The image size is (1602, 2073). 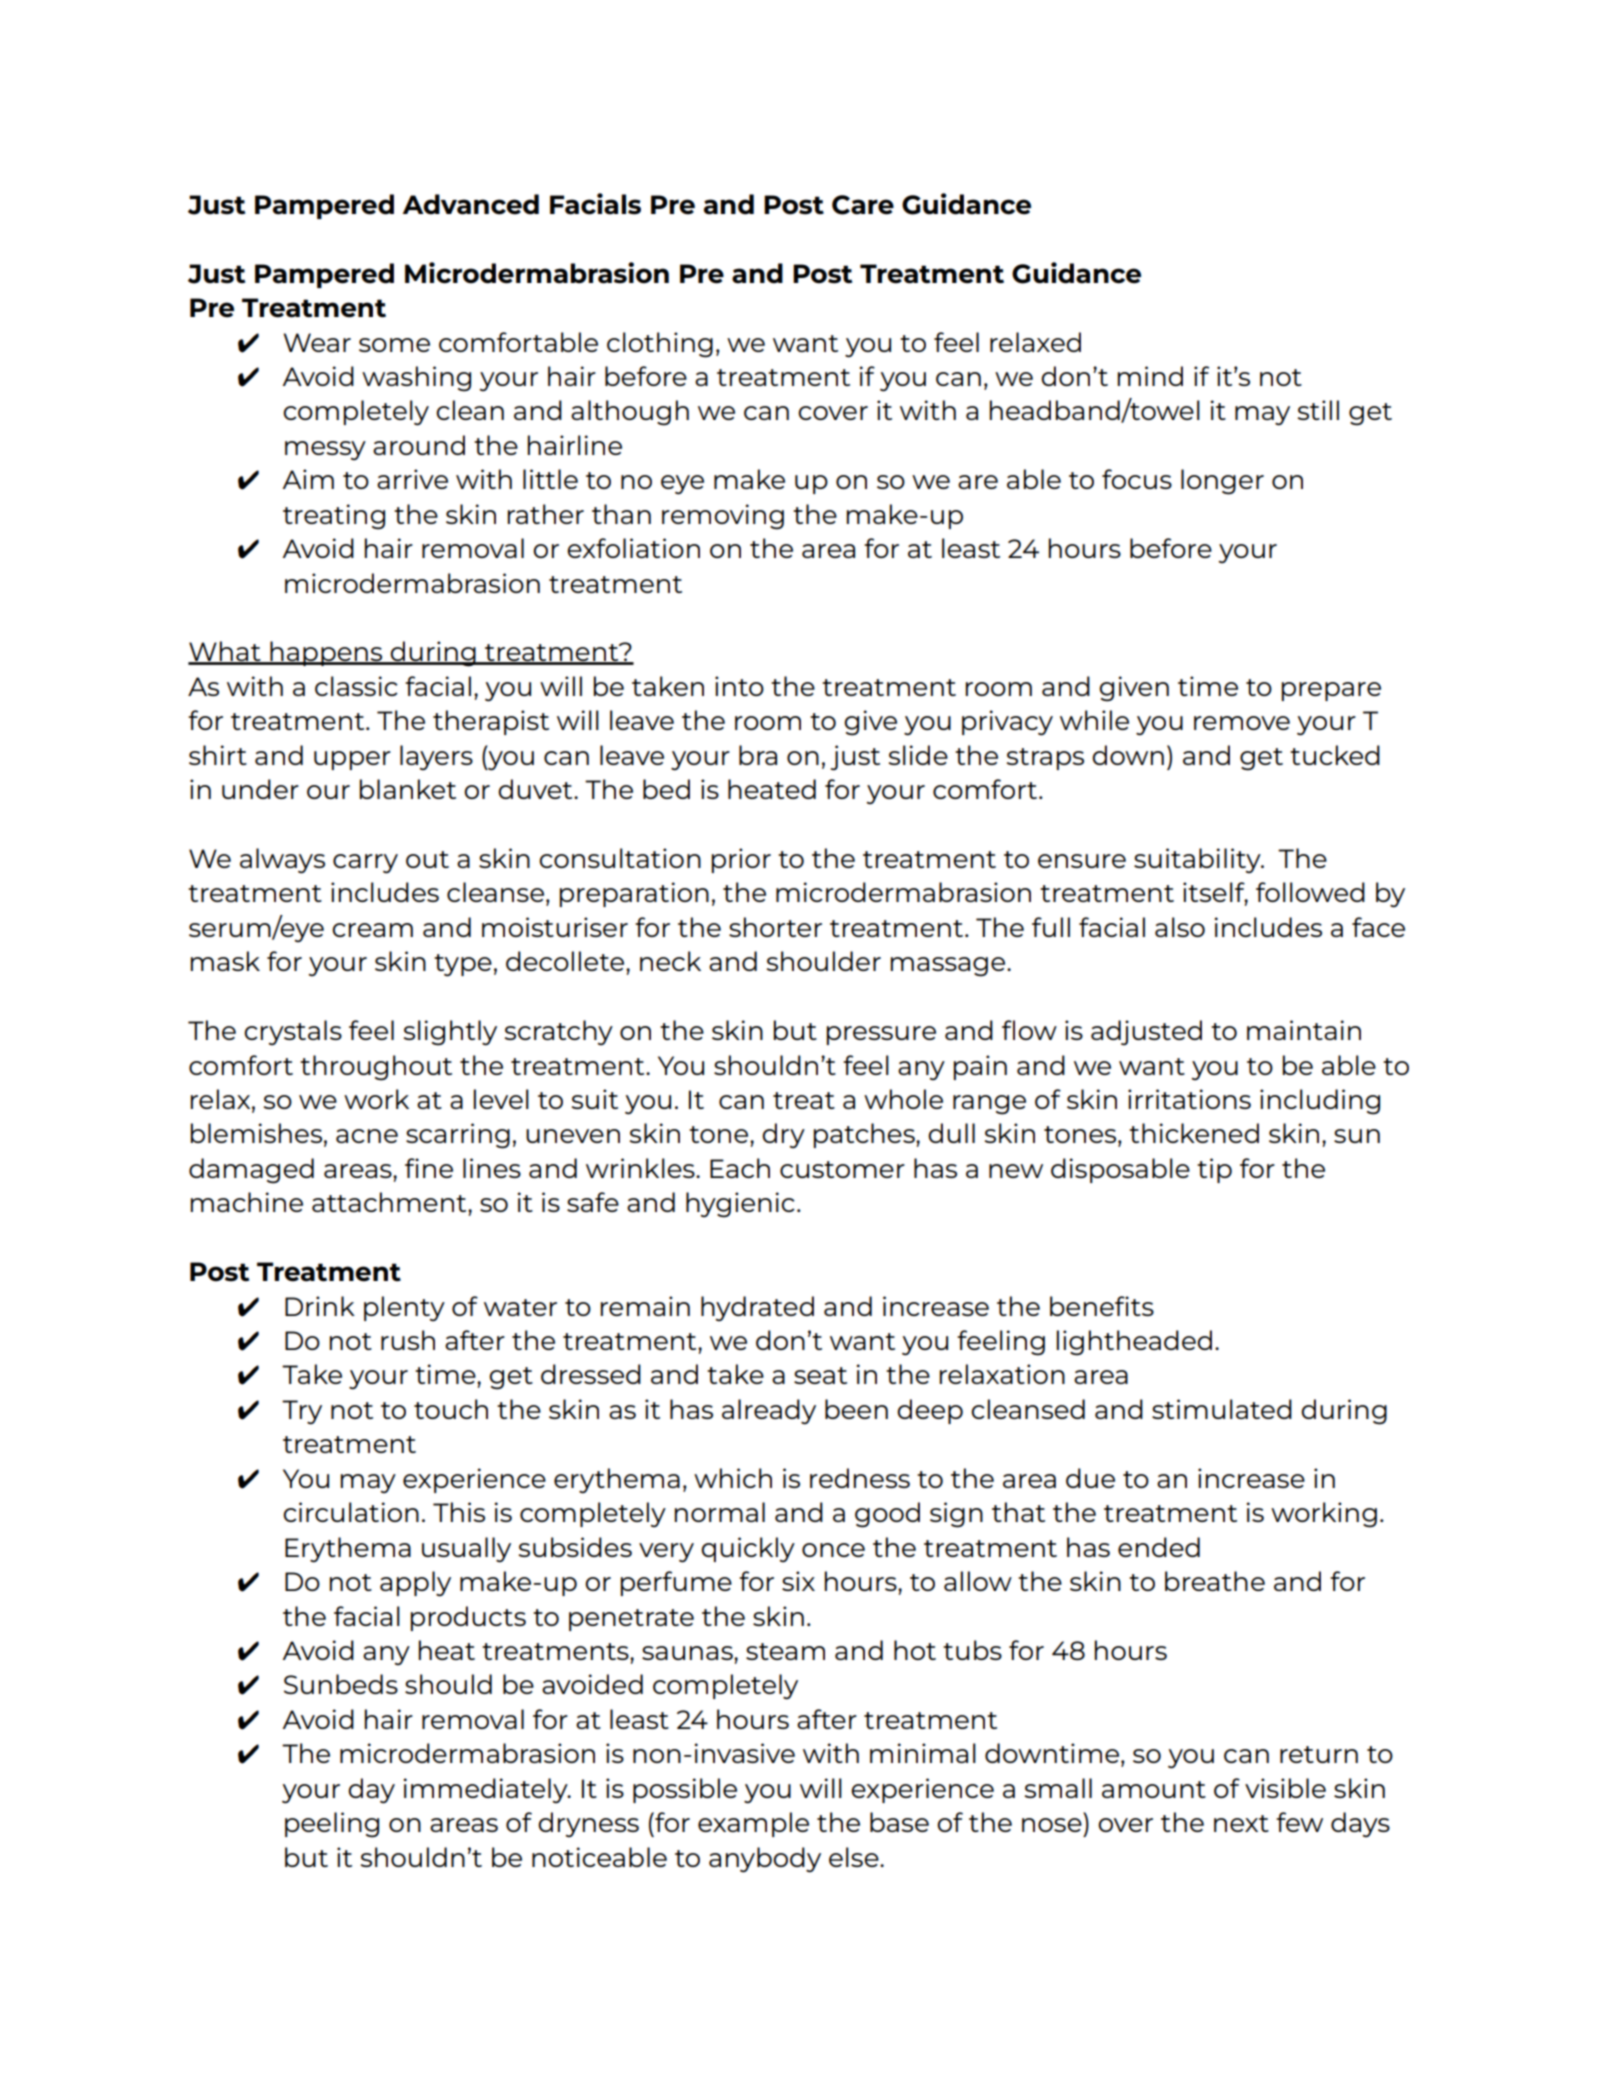 What do you see at coordinates (753, 1824) in the screenshot?
I see `example` at bounding box center [753, 1824].
